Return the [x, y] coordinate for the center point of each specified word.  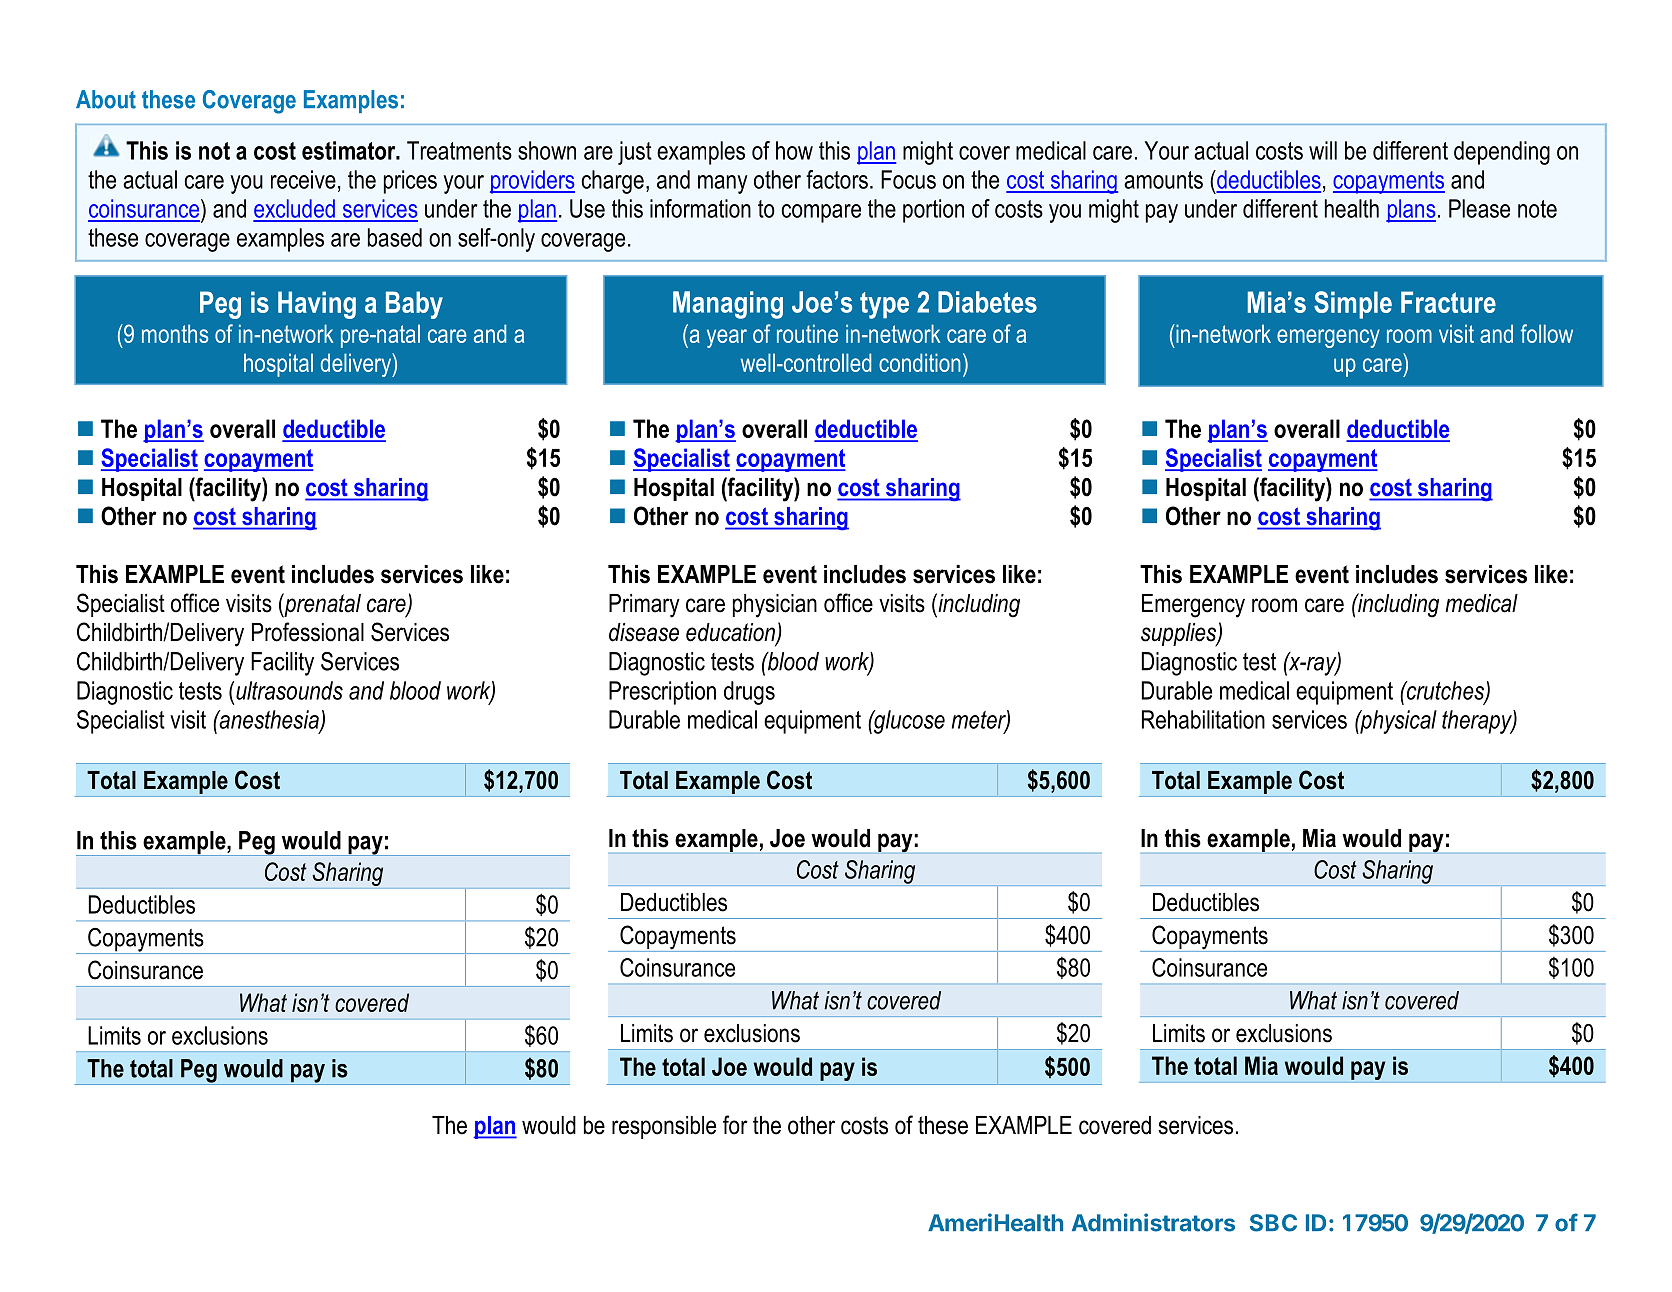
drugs [749, 693]
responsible [664, 1127]
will [1323, 150]
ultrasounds [289, 690]
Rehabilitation [1203, 719]
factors [837, 179]
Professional [308, 632]
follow [1547, 333]
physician [775, 606]
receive [303, 179]
